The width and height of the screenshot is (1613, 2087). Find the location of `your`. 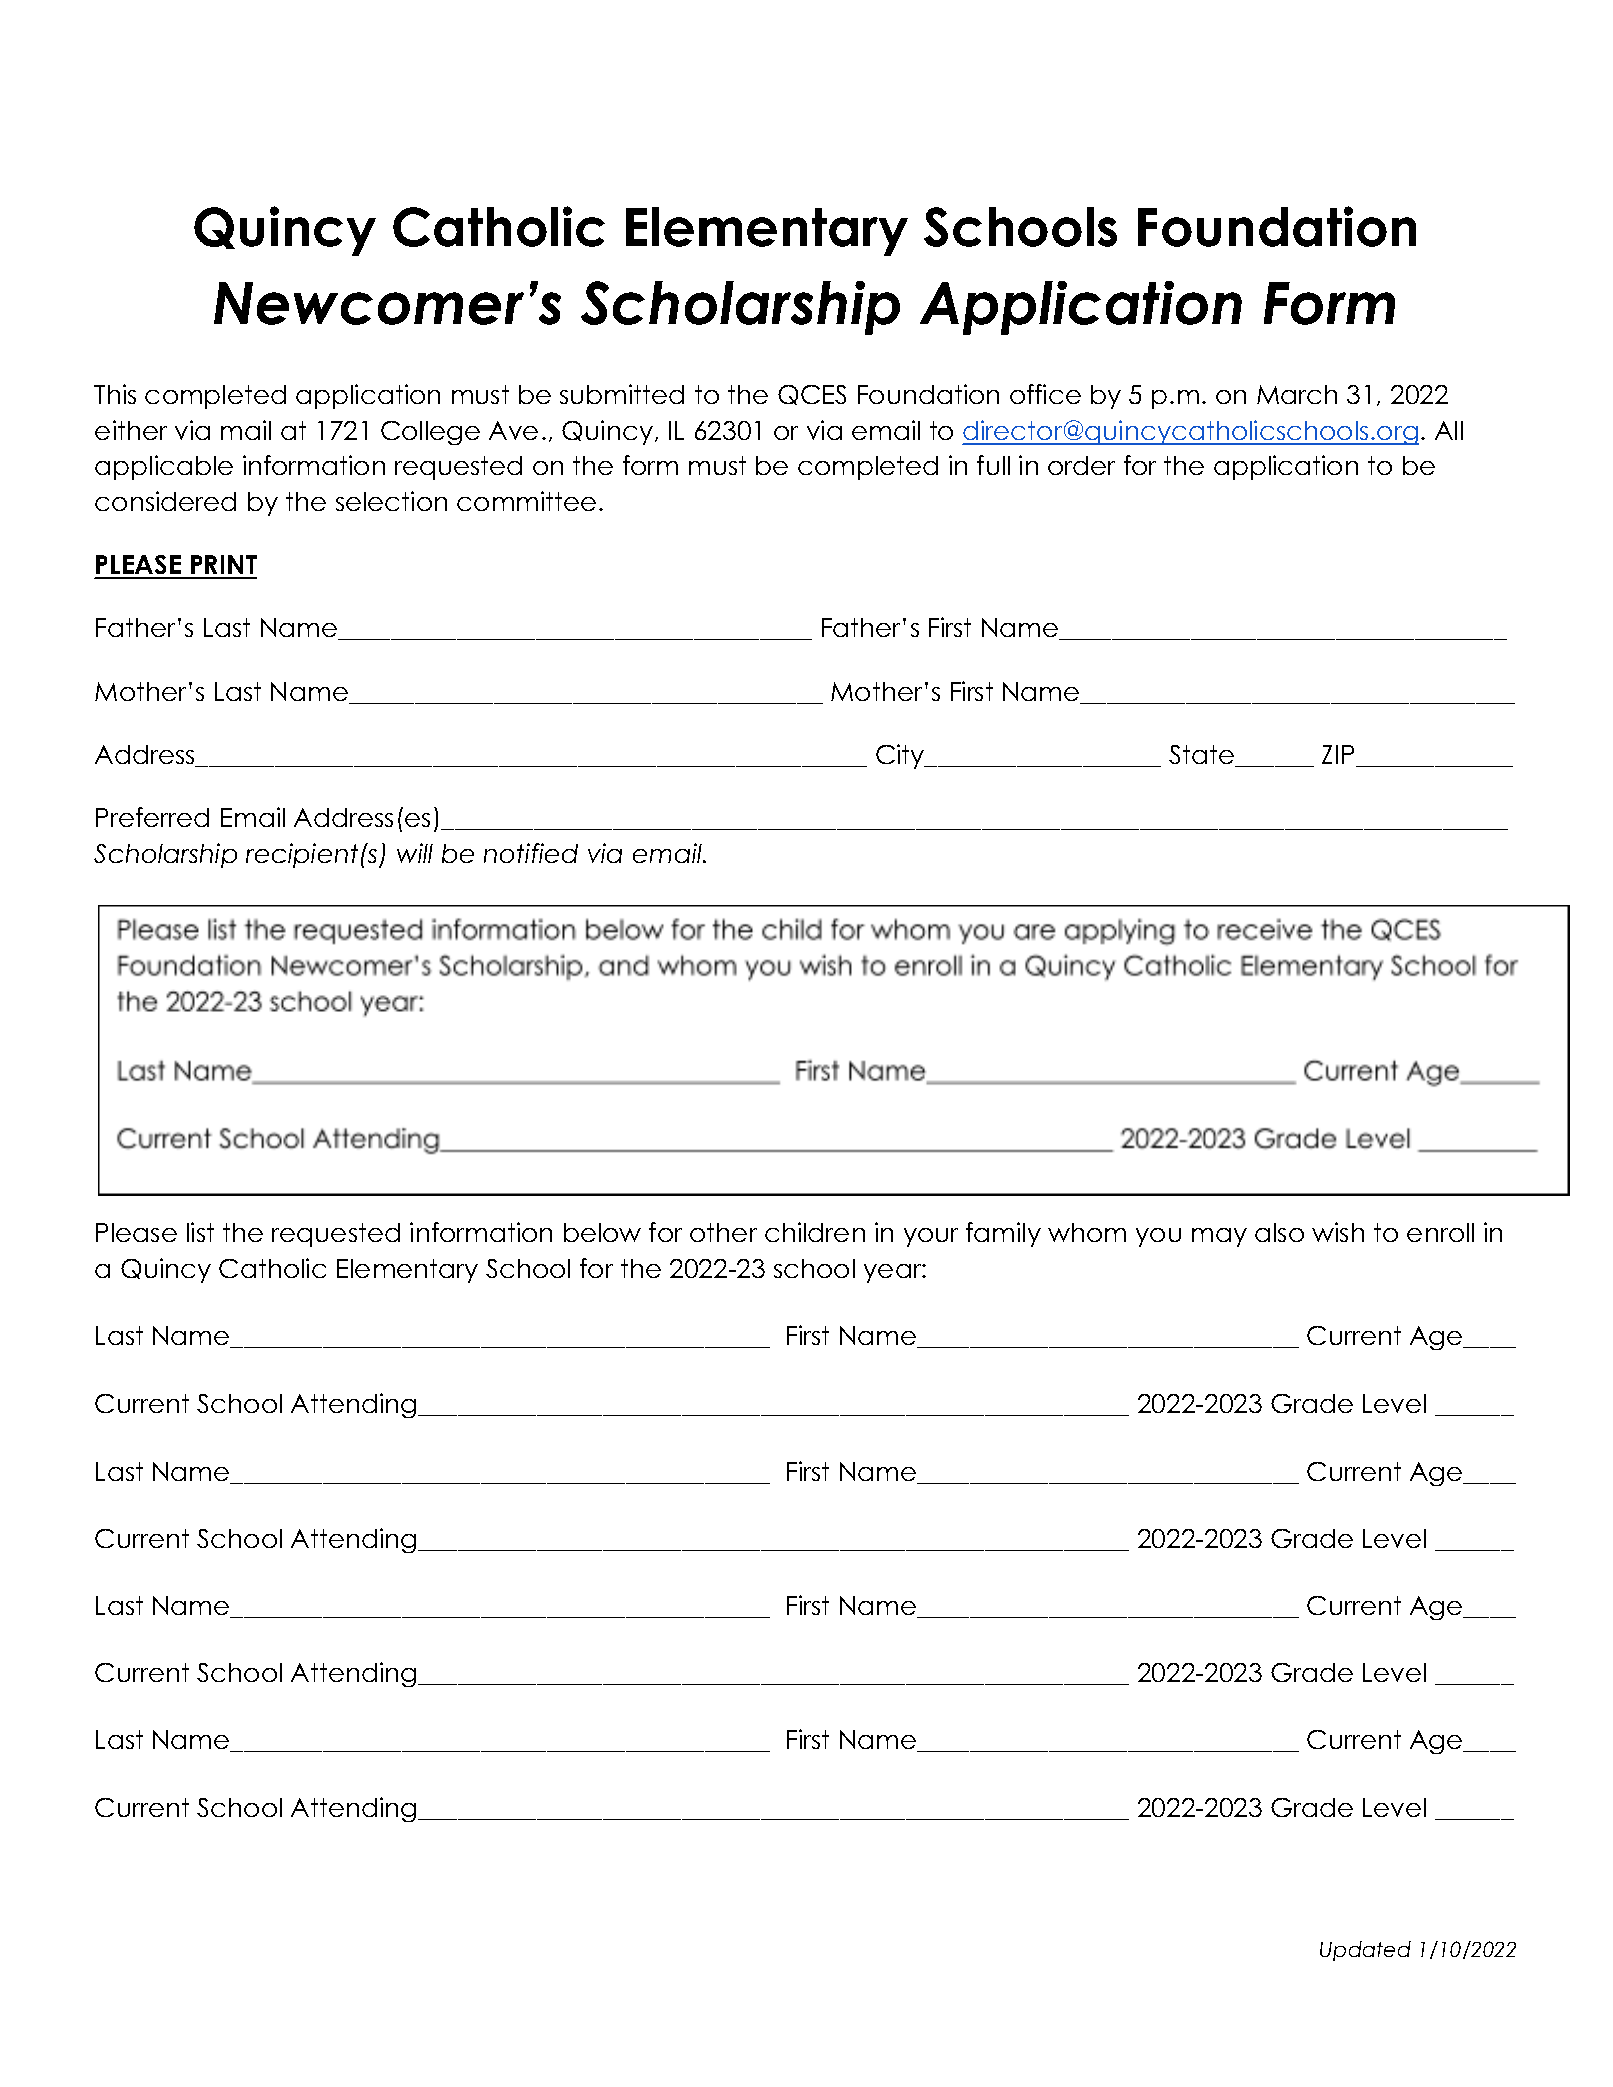

your is located at coordinates (931, 1237).
